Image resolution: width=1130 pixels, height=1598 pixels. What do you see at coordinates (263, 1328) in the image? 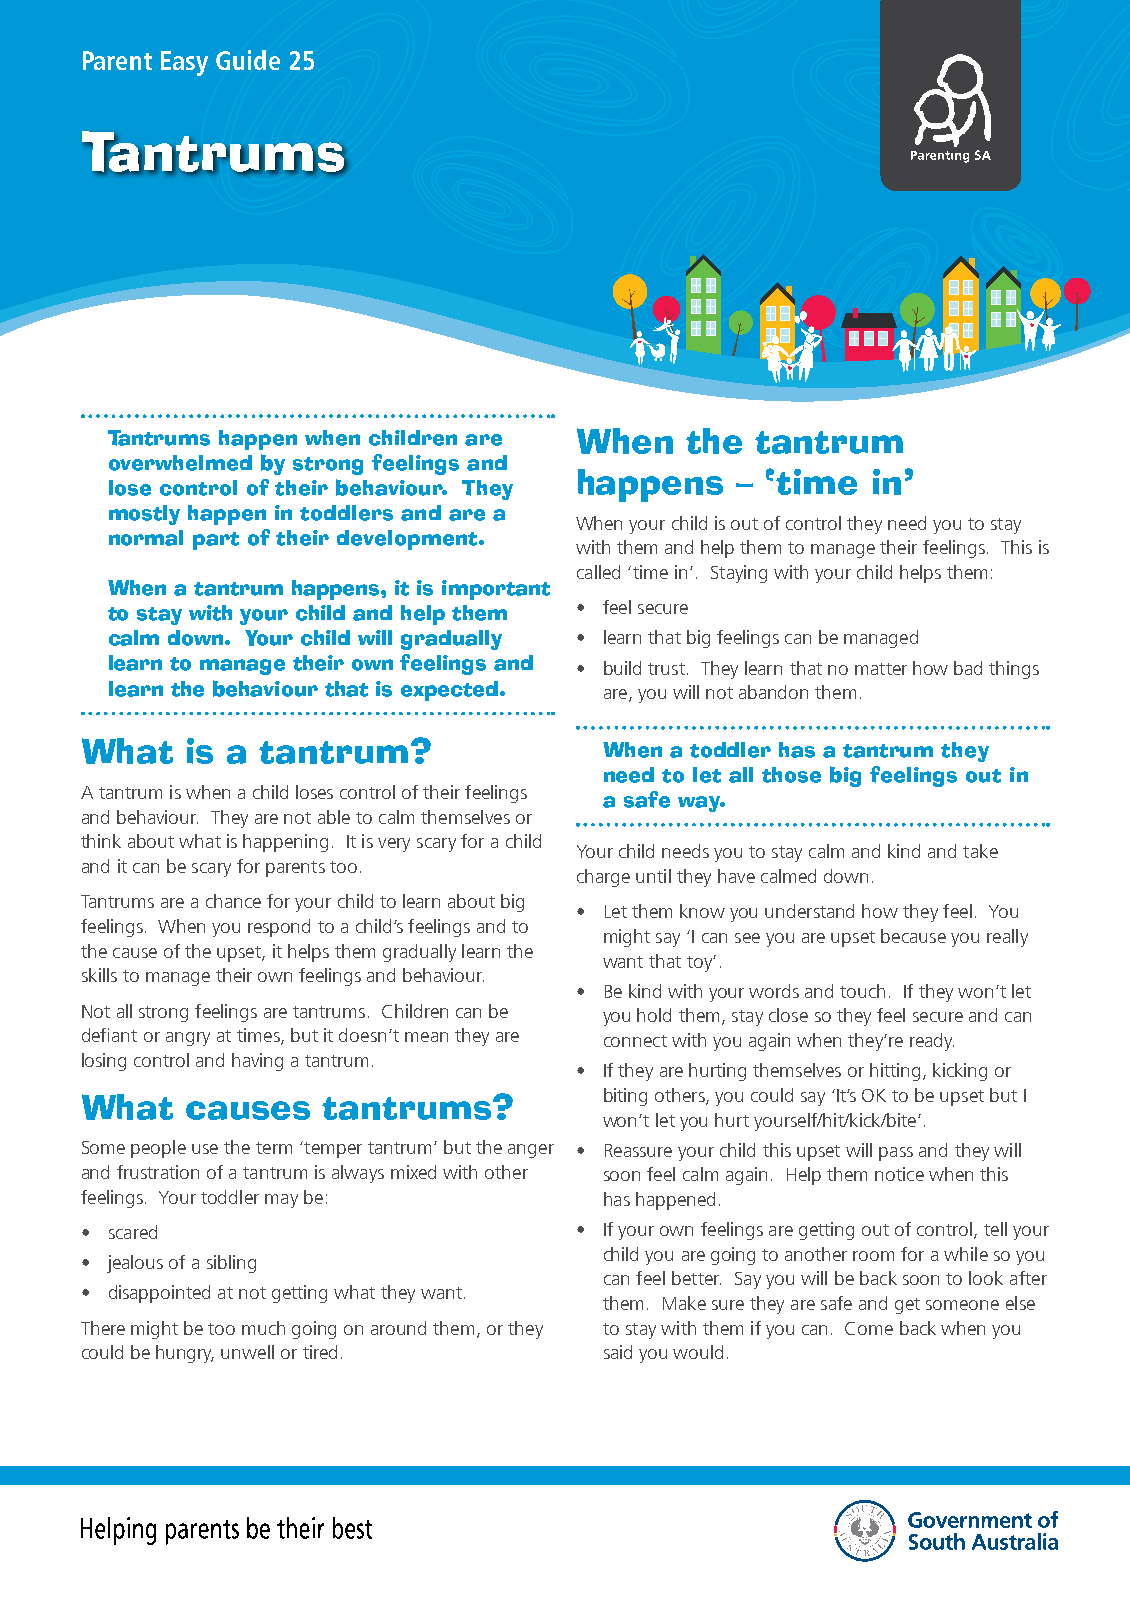
I see `much` at bounding box center [263, 1328].
